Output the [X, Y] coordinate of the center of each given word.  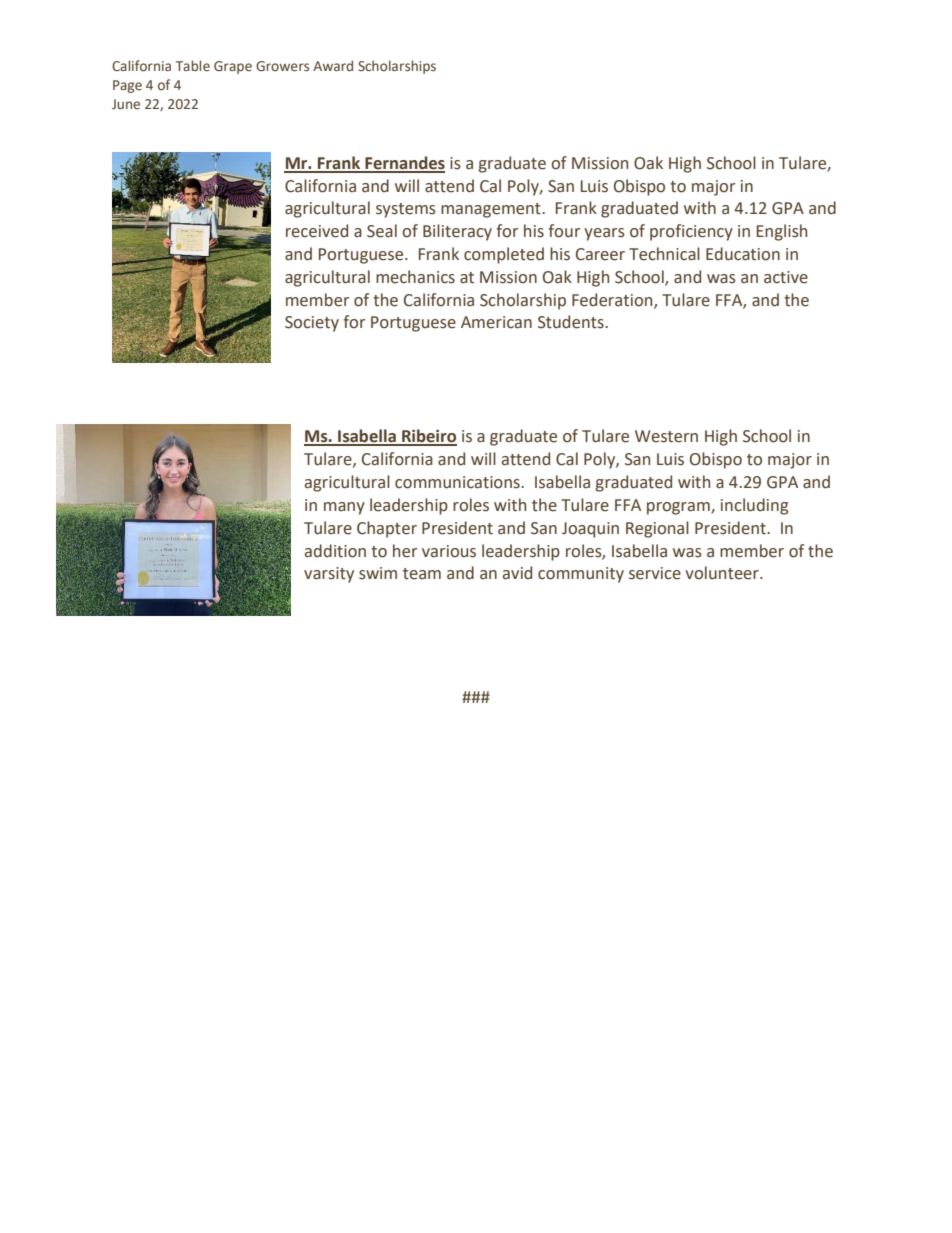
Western [666, 436]
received [317, 231]
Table [193, 65]
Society [312, 324]
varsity [329, 575]
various [449, 551]
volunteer [723, 573]
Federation [613, 300]
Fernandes [404, 164]
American [496, 322]
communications [458, 482]
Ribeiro [428, 437]
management [492, 210]
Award [333, 65]
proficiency [691, 232]
